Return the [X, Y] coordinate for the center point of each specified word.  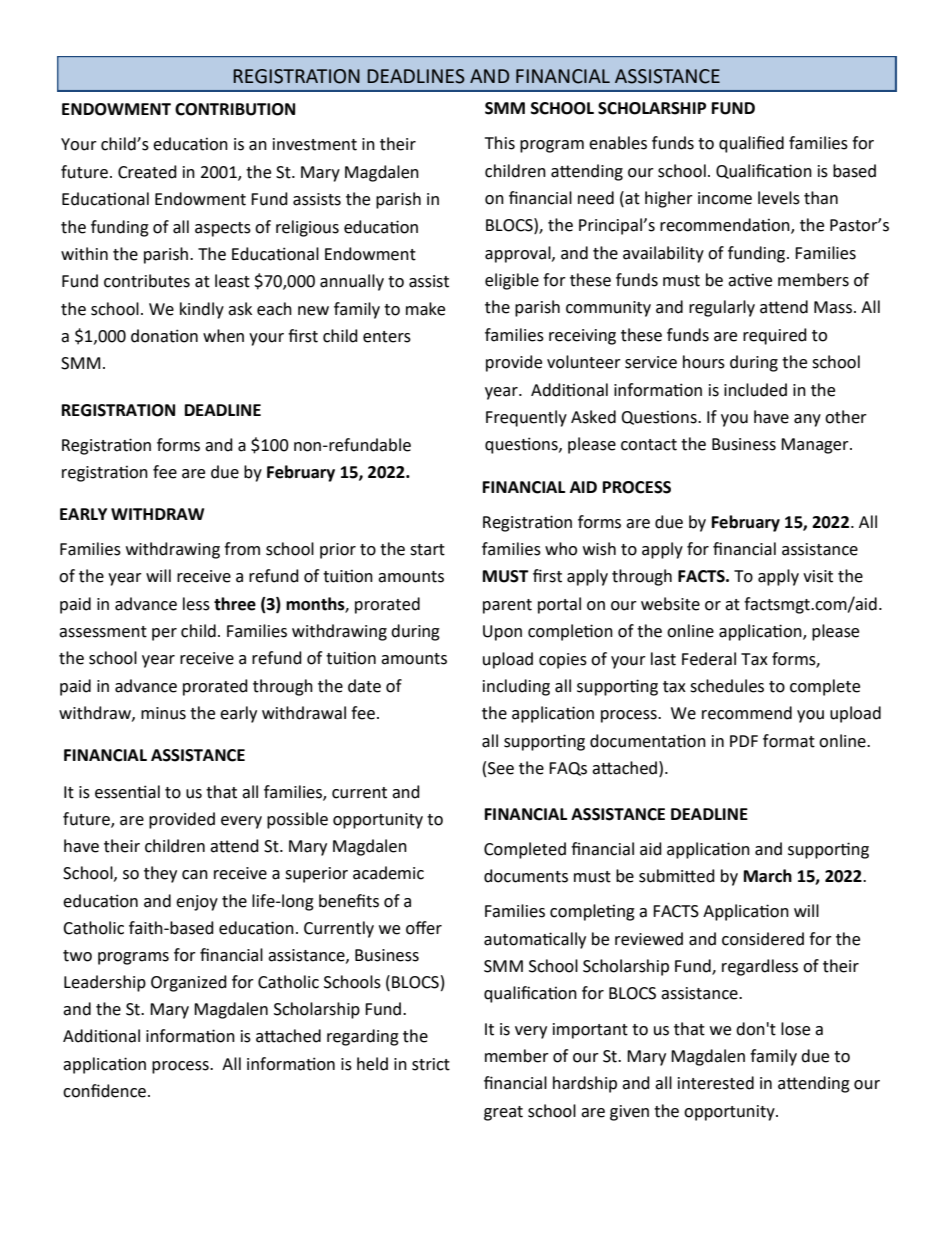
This [500, 143]
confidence [104, 1091]
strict [431, 1064]
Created [147, 172]
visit [818, 576]
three [235, 604]
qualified [751, 144]
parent [507, 606]
